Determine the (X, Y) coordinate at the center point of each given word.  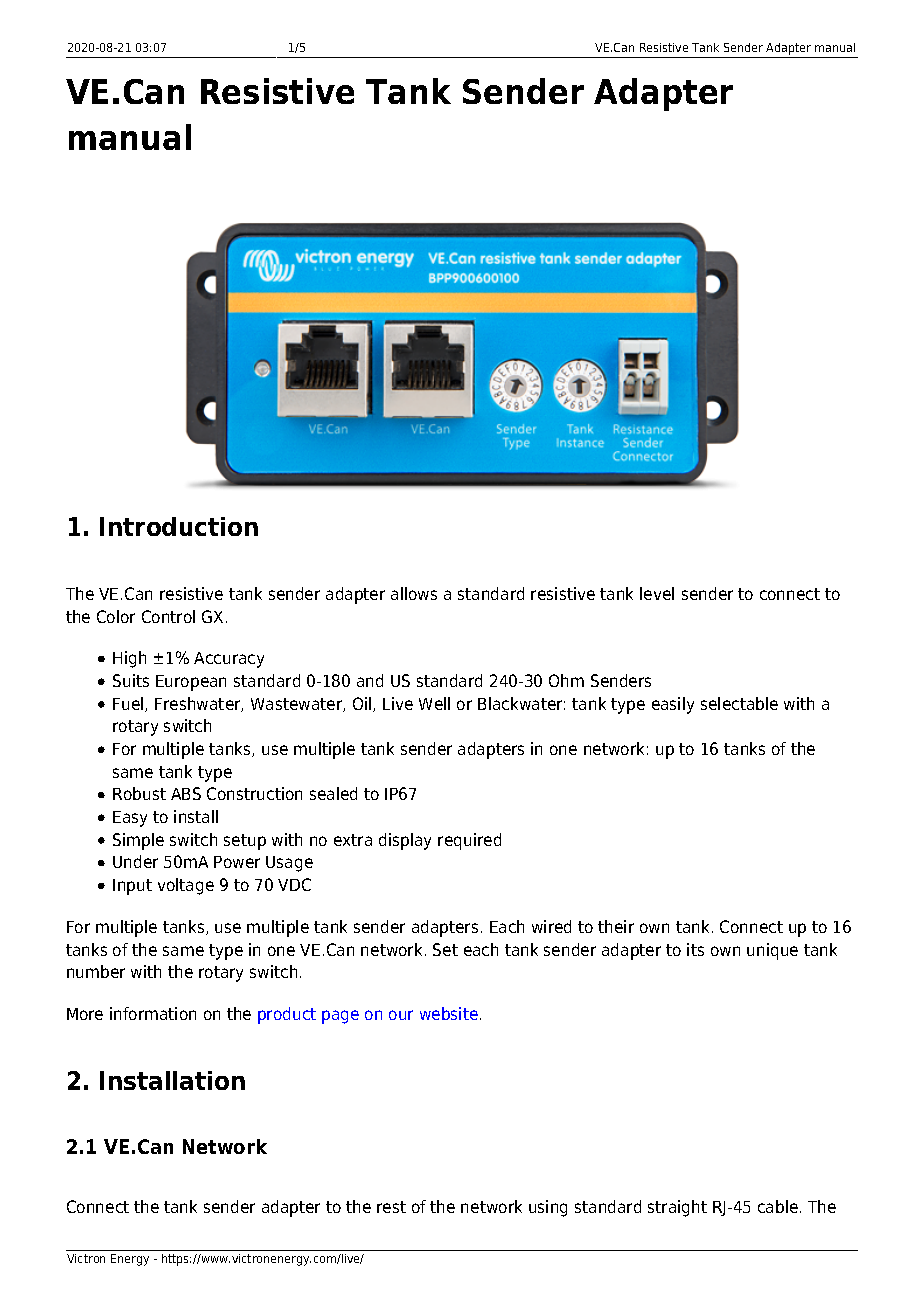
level (657, 593)
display (405, 841)
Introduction (179, 526)
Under (135, 861)
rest (391, 1207)
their (616, 926)
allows (414, 593)
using (548, 1208)
